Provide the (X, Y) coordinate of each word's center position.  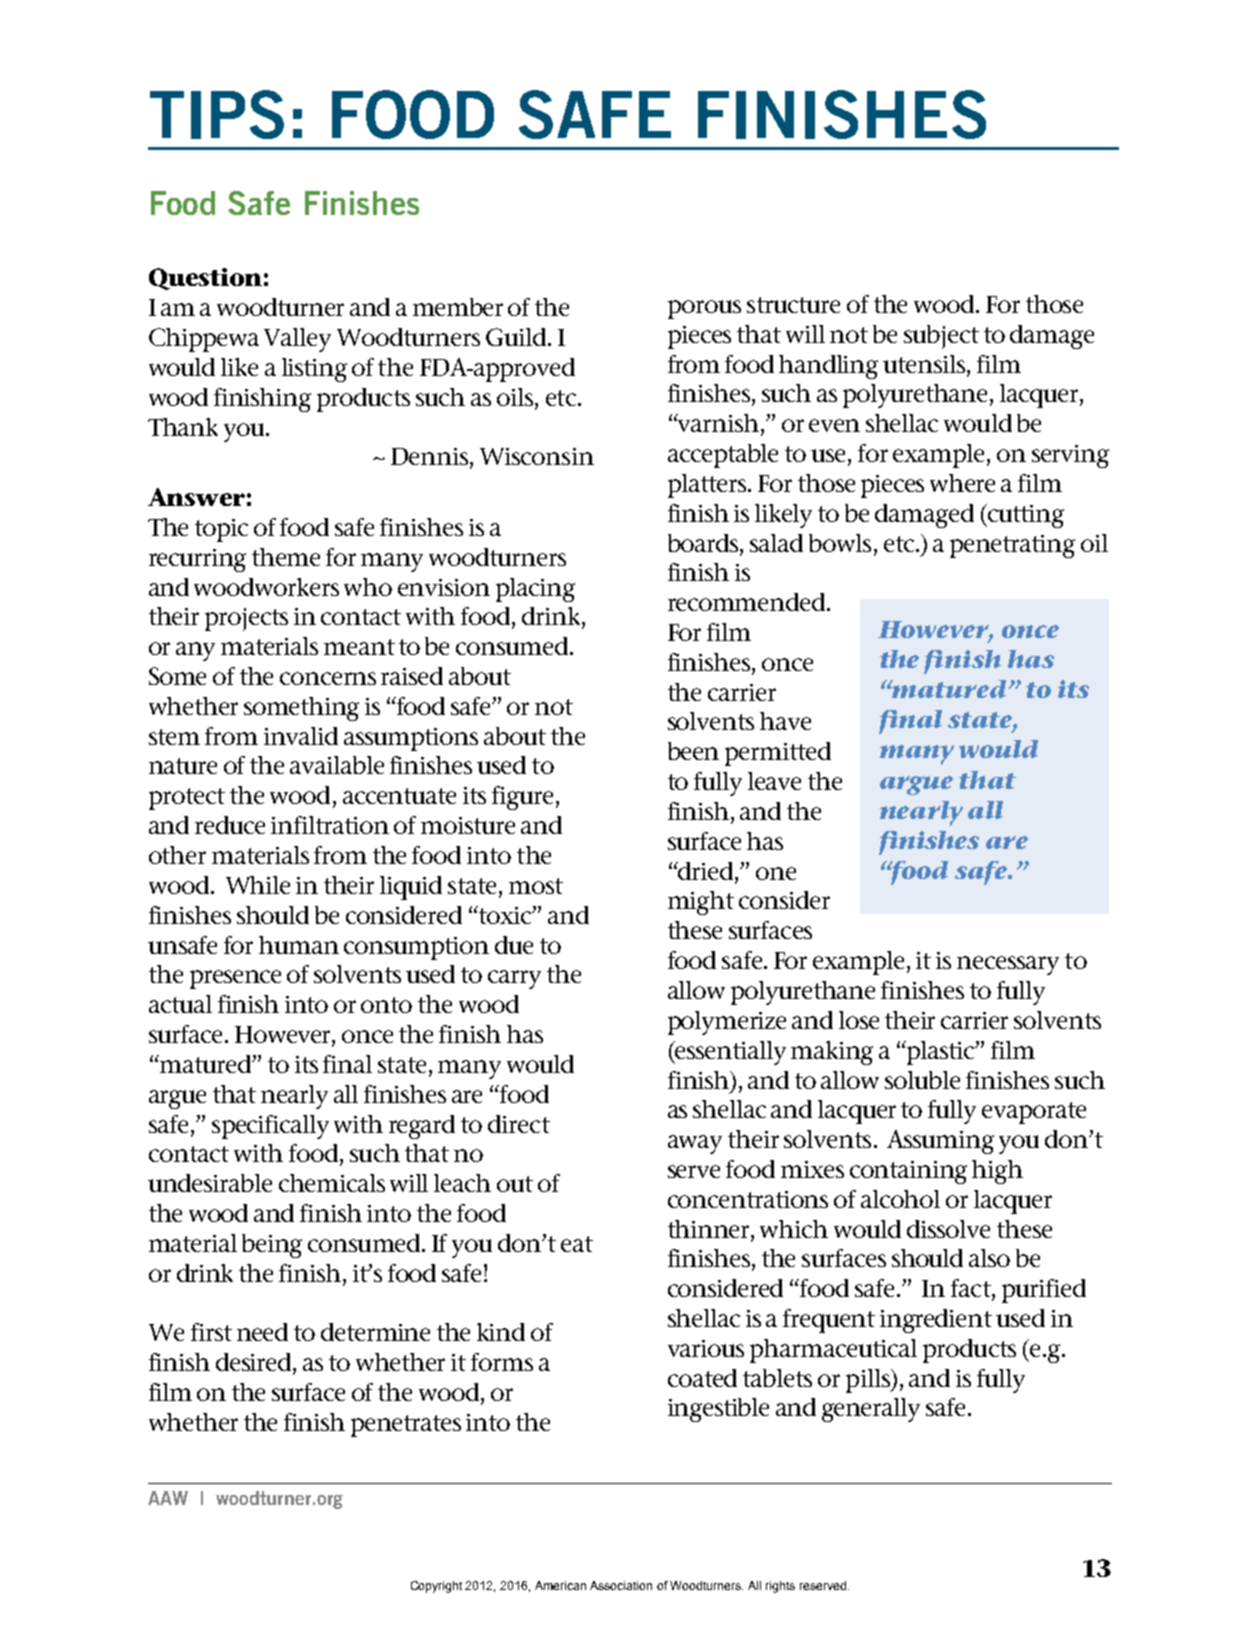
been (693, 751)
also (989, 1258)
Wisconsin (537, 456)
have (785, 721)
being (272, 1246)
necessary (1008, 965)
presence (235, 979)
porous (704, 309)
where (962, 483)
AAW (168, 1498)
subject (941, 337)
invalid (301, 736)
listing (314, 370)
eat (577, 1244)
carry (514, 979)
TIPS (217, 114)
